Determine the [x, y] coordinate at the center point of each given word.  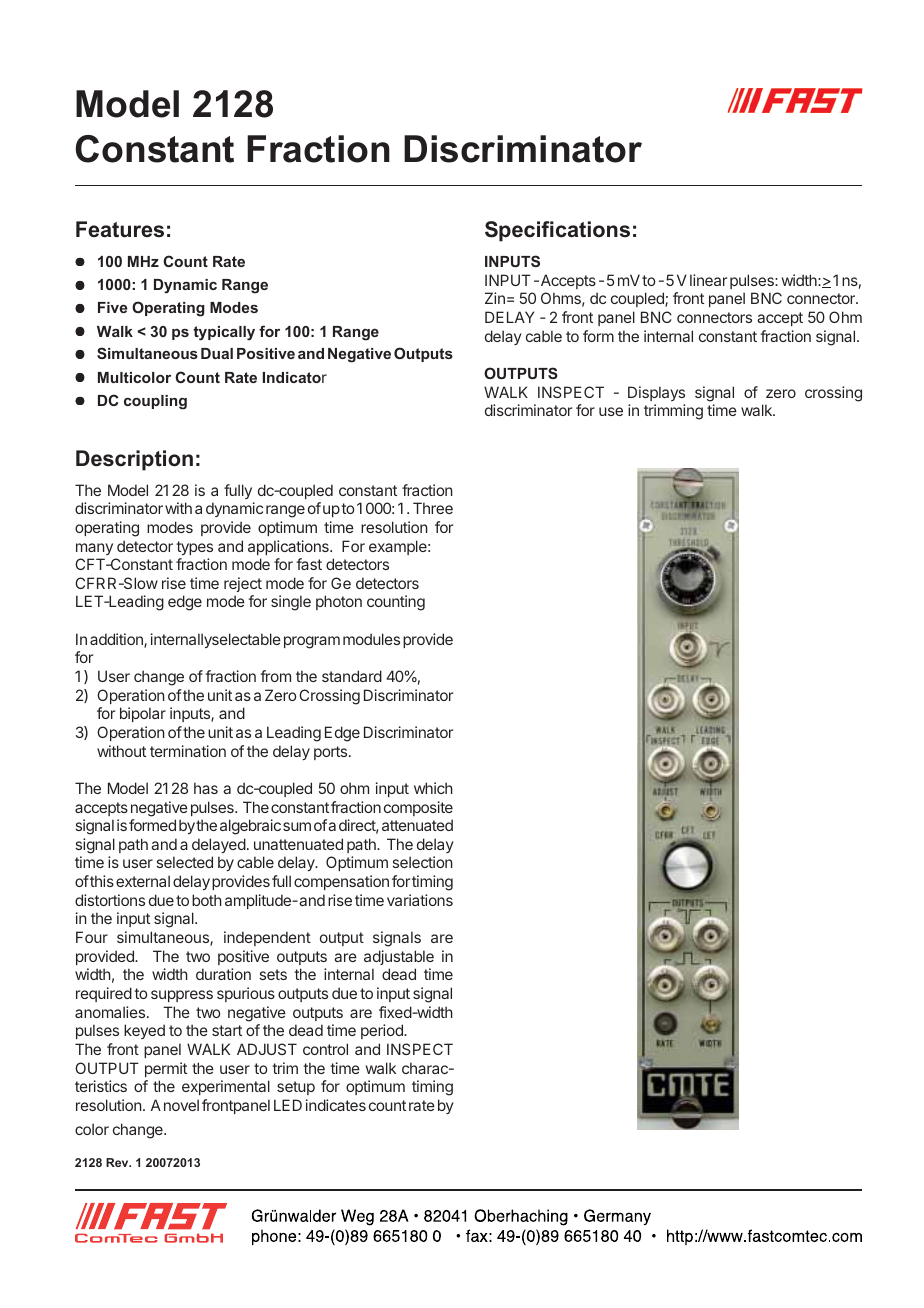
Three [433, 508]
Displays [656, 393]
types [194, 548]
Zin [495, 298]
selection [422, 862]
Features [120, 229]
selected [185, 862]
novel [181, 1105]
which [433, 788]
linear [708, 280]
